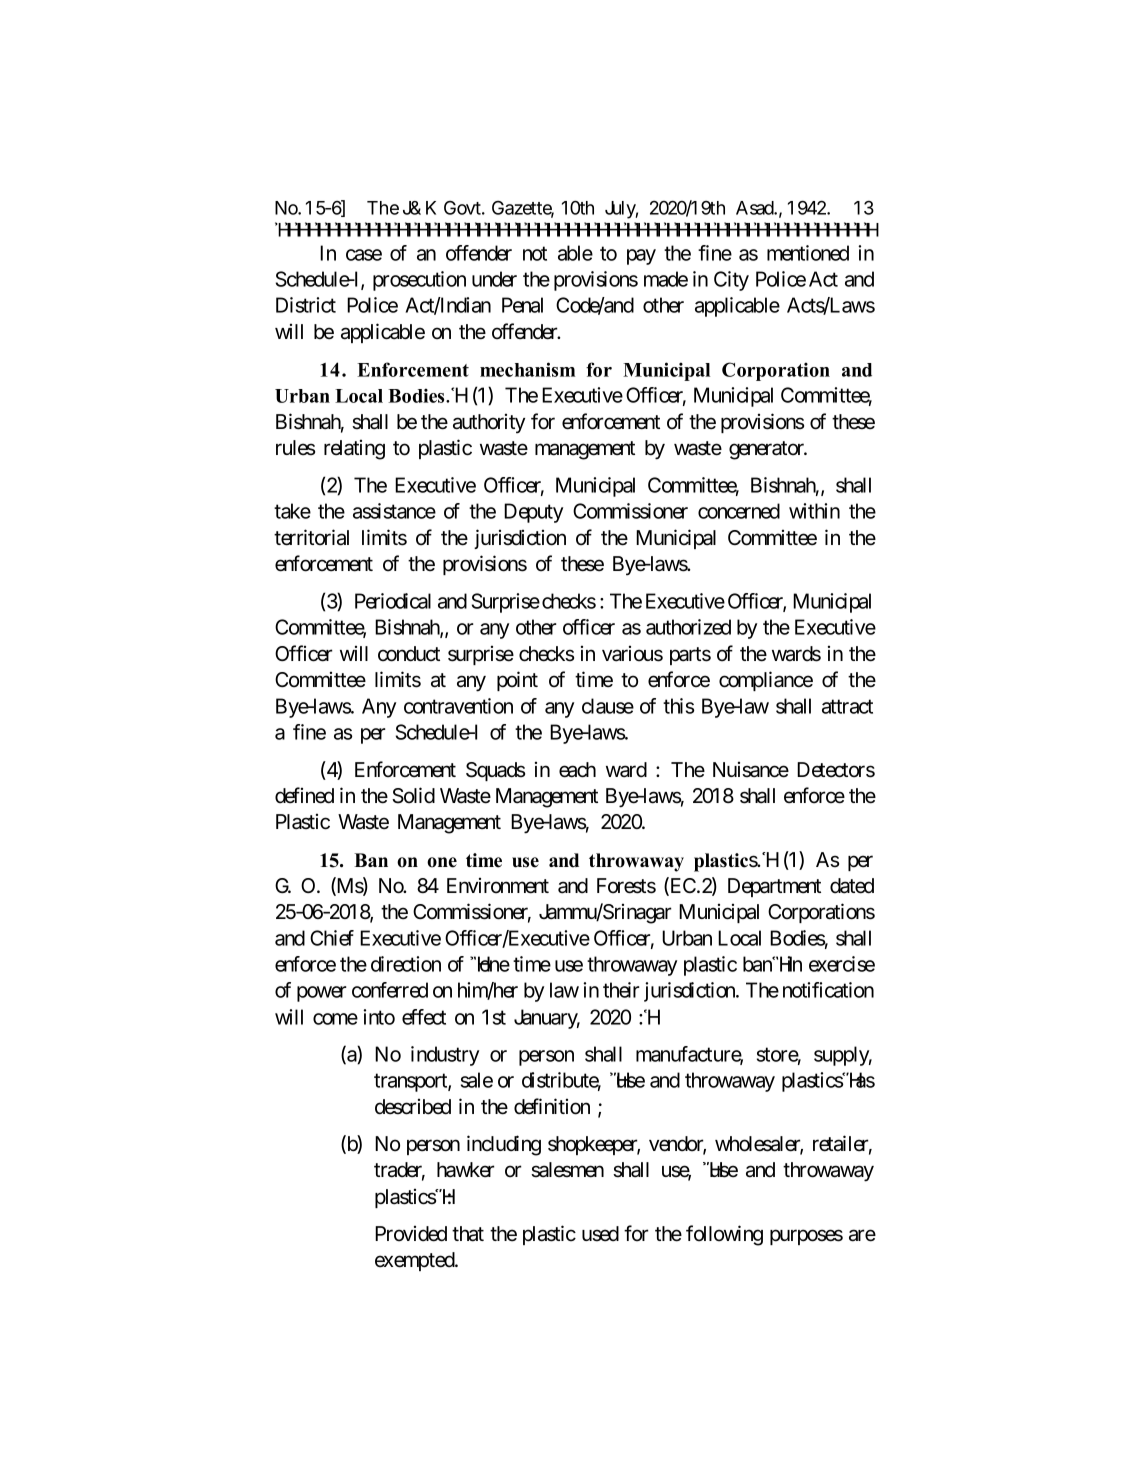 Image resolution: width=1130 pixels, height=1463 pixels. I want to click on notification, so click(828, 990).
